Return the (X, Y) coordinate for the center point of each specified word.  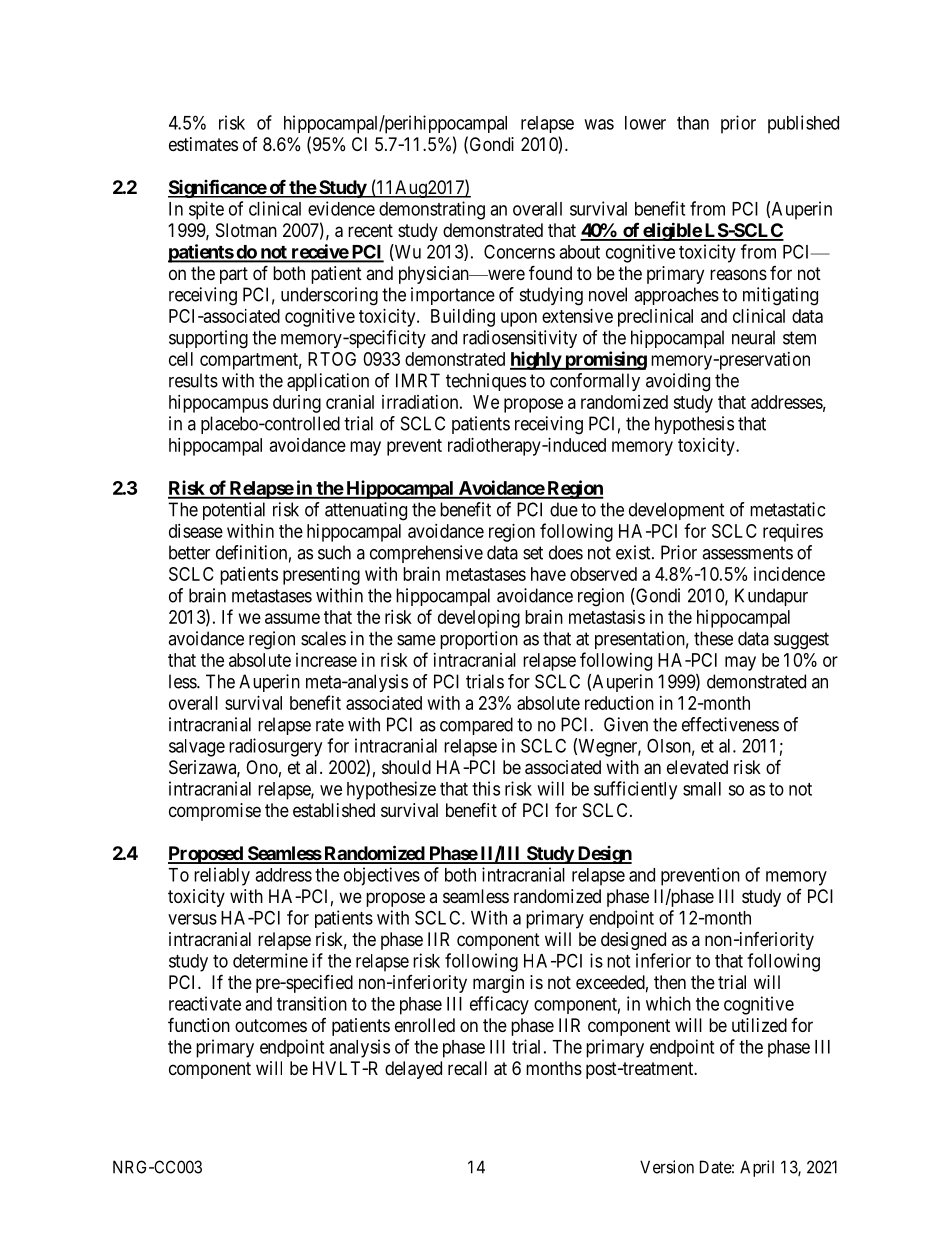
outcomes (271, 1025)
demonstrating (432, 210)
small (702, 789)
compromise (215, 812)
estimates (203, 144)
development (677, 511)
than (693, 123)
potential (234, 511)
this (486, 788)
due (564, 509)
